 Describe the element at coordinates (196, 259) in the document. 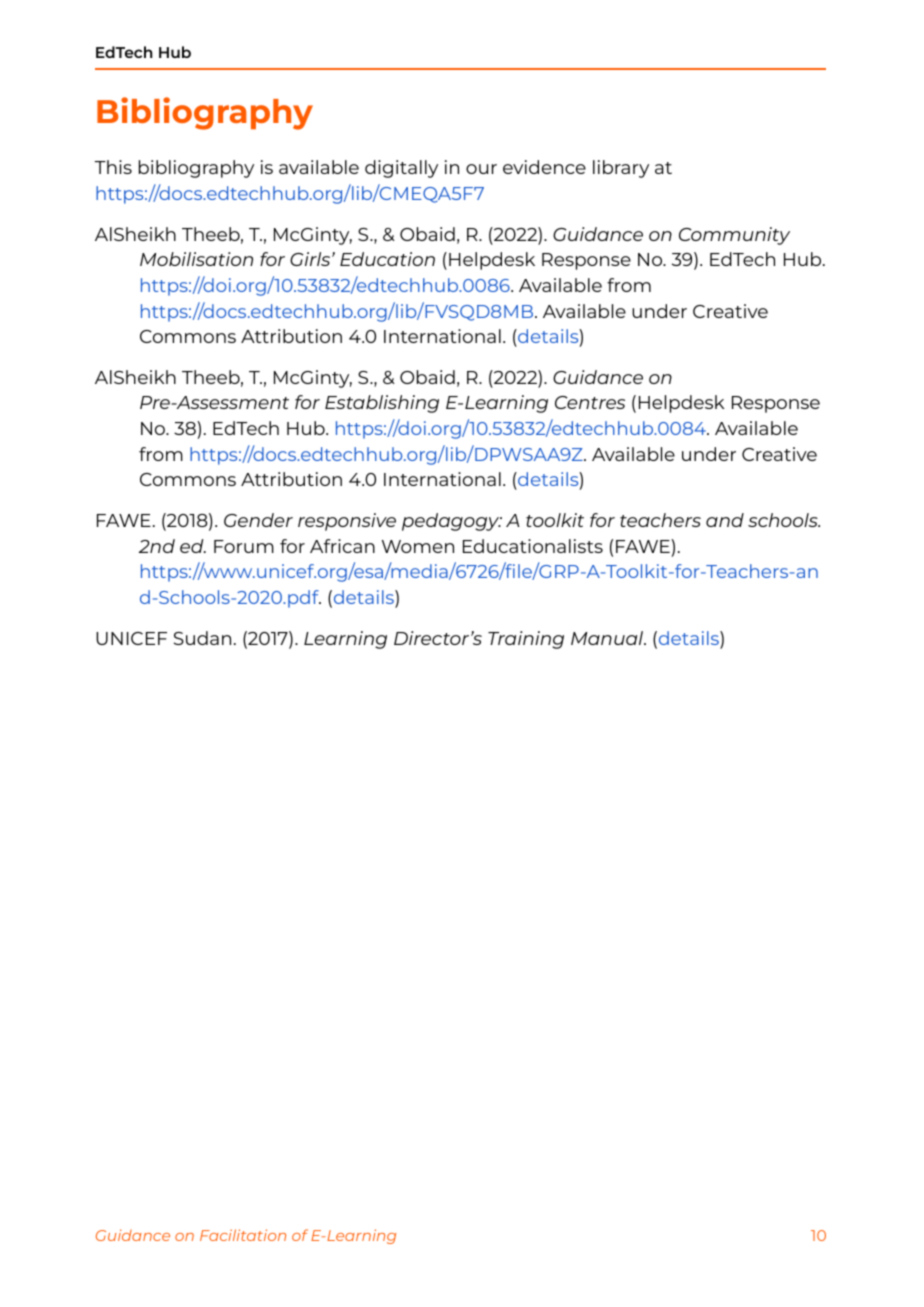

I see `Mobilisation` at that location.
